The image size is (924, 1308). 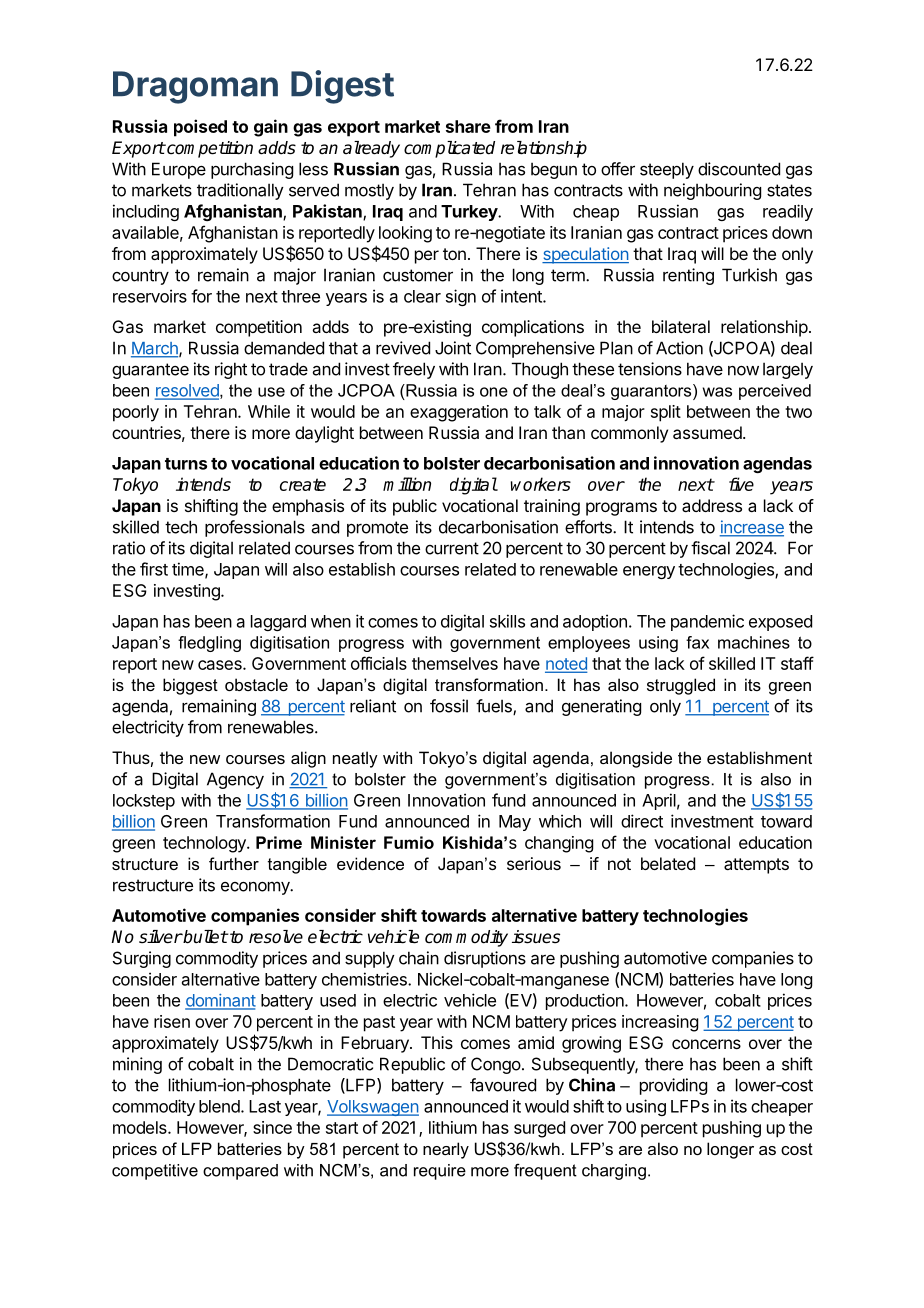 I want to click on turns, so click(x=186, y=464).
